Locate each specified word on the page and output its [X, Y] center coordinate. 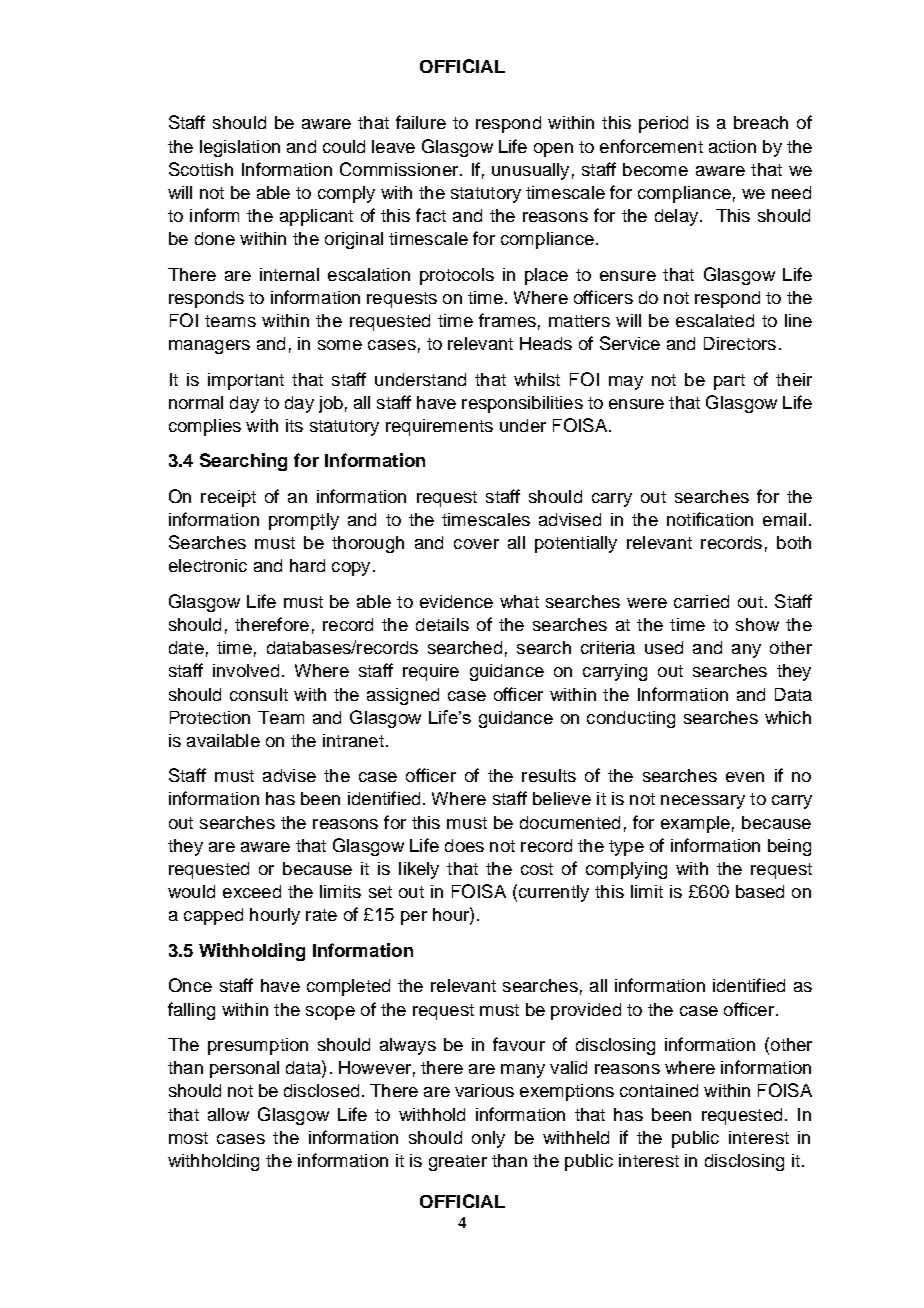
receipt [228, 498]
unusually [530, 171]
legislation [240, 148]
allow [228, 1114]
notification [710, 519]
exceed [252, 891]
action [732, 146]
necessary [703, 802]
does [464, 845]
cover [476, 544]
